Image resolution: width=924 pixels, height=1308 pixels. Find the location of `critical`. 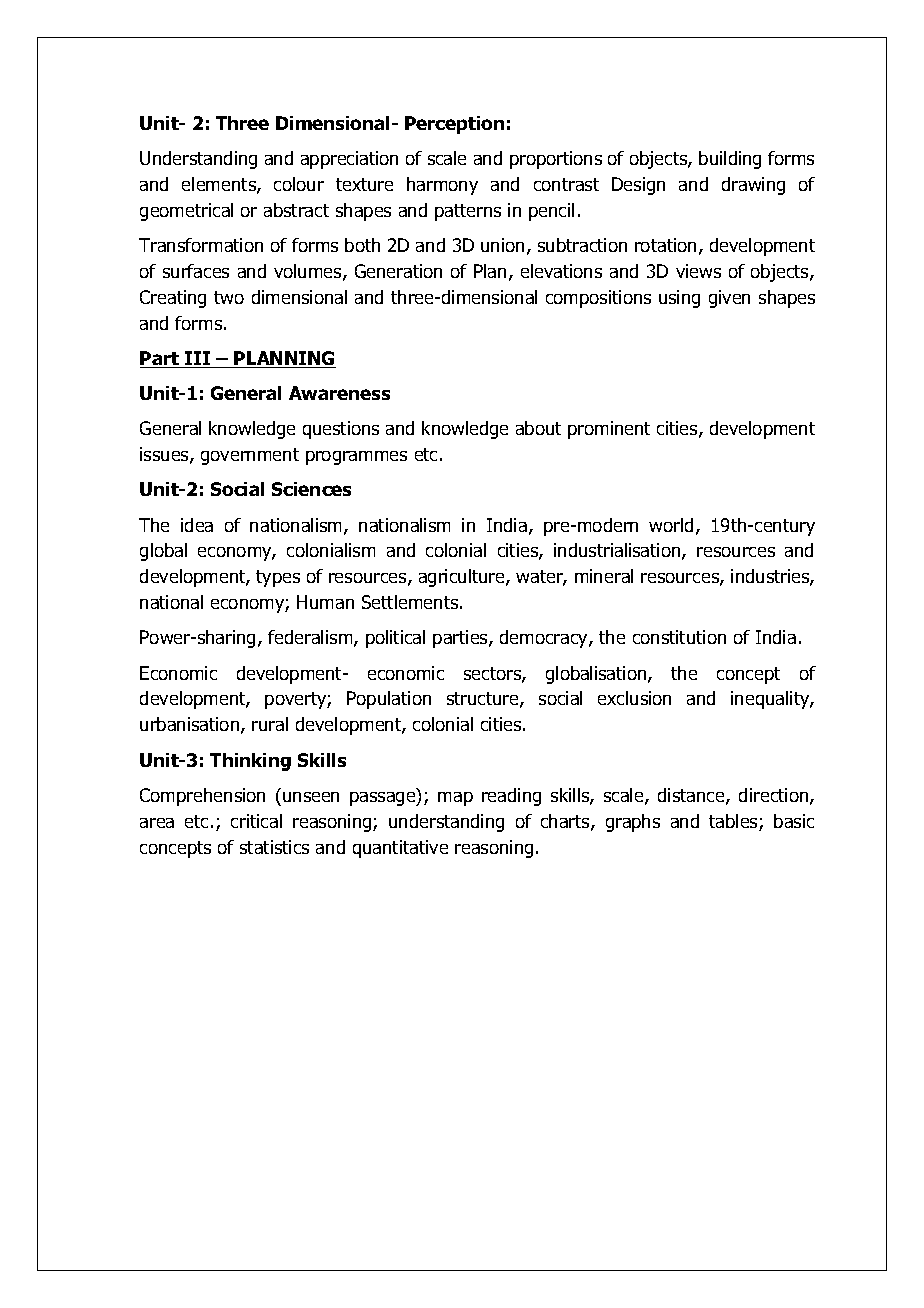

critical is located at coordinates (256, 821).
